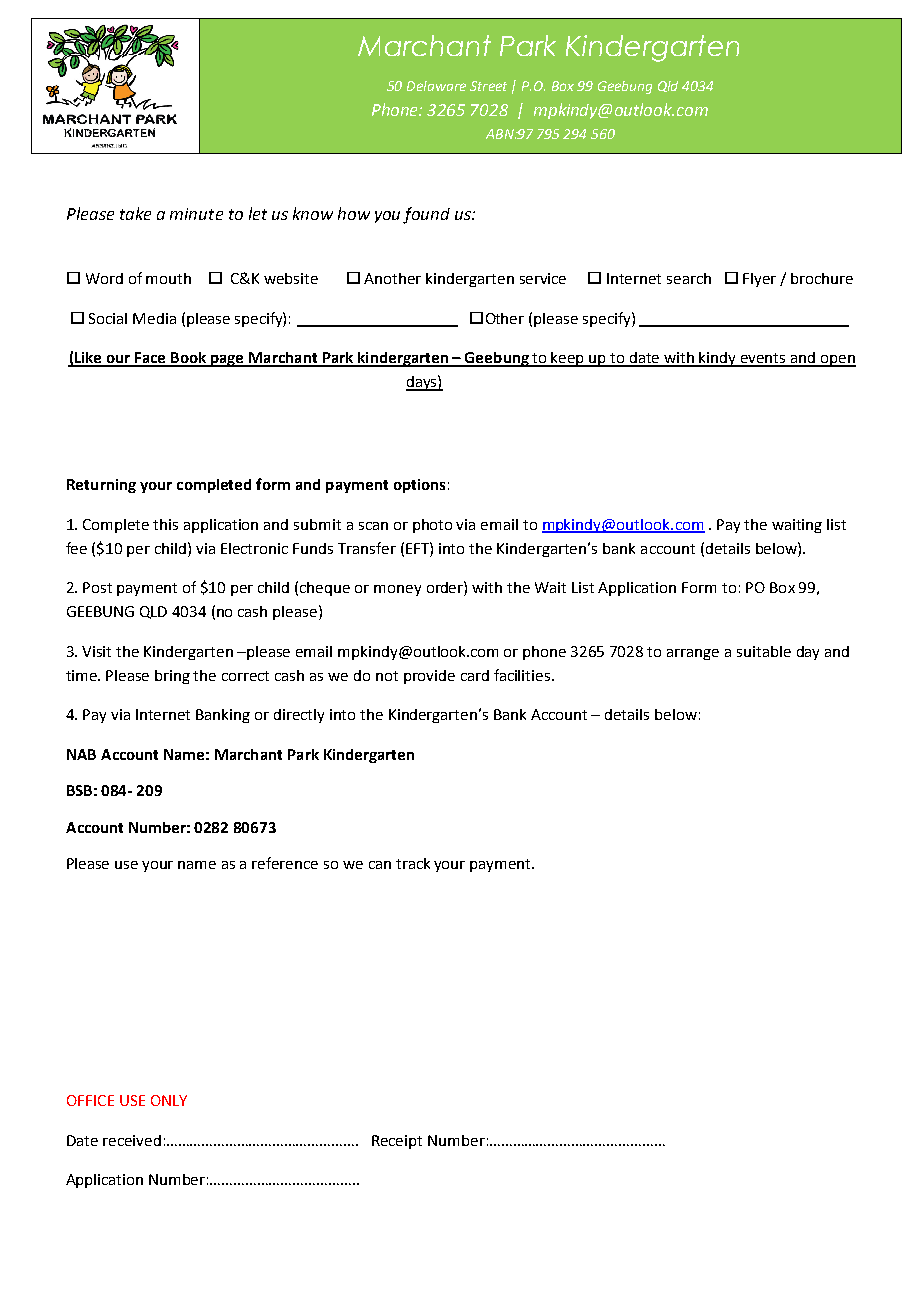  Describe the element at coordinates (764, 651) in the image. I see `suitable` at that location.
